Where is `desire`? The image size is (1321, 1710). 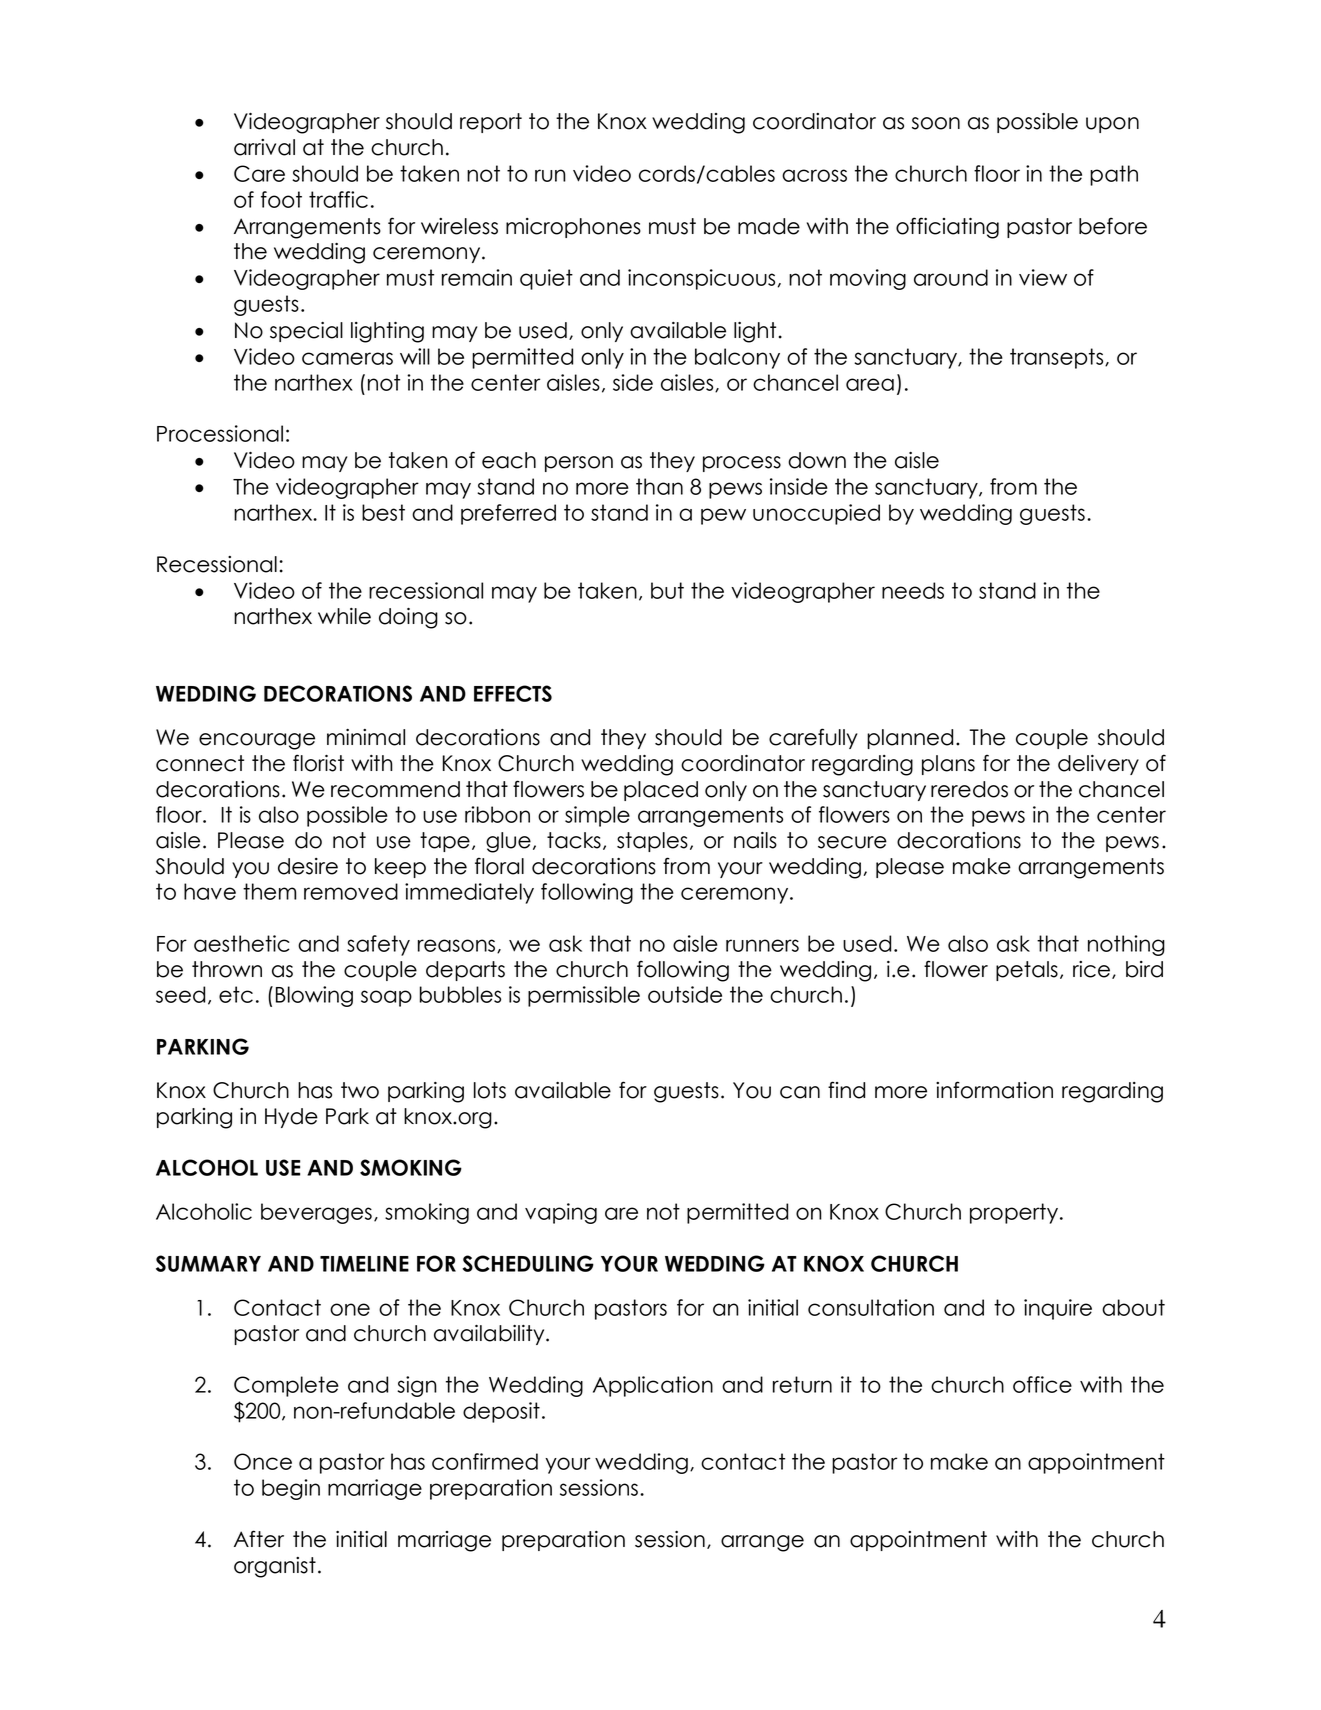 desire is located at coordinates (308, 866).
